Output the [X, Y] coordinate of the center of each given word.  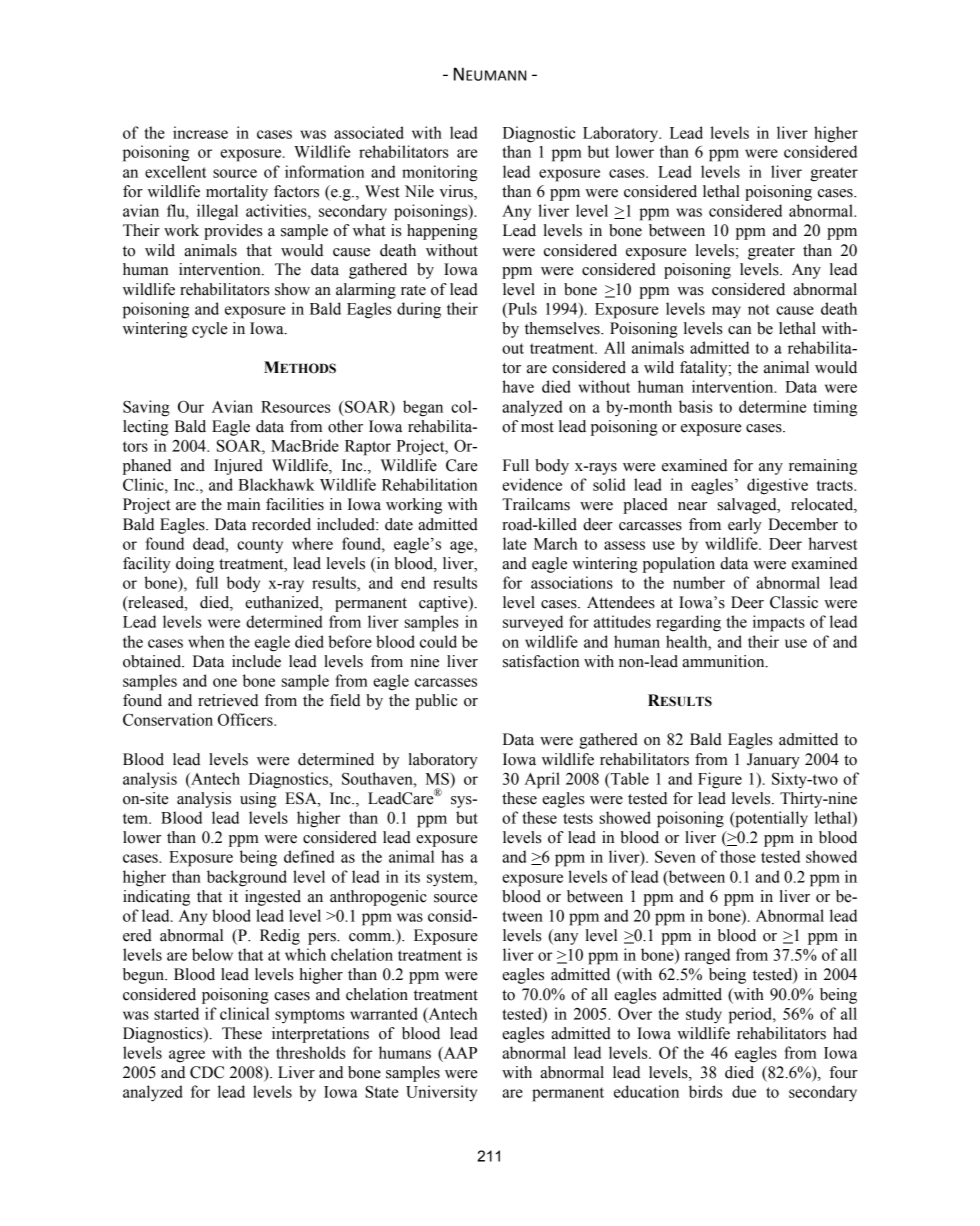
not [758, 309]
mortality [237, 193]
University [441, 1093]
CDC [207, 1072]
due [744, 1091]
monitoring [440, 173]
